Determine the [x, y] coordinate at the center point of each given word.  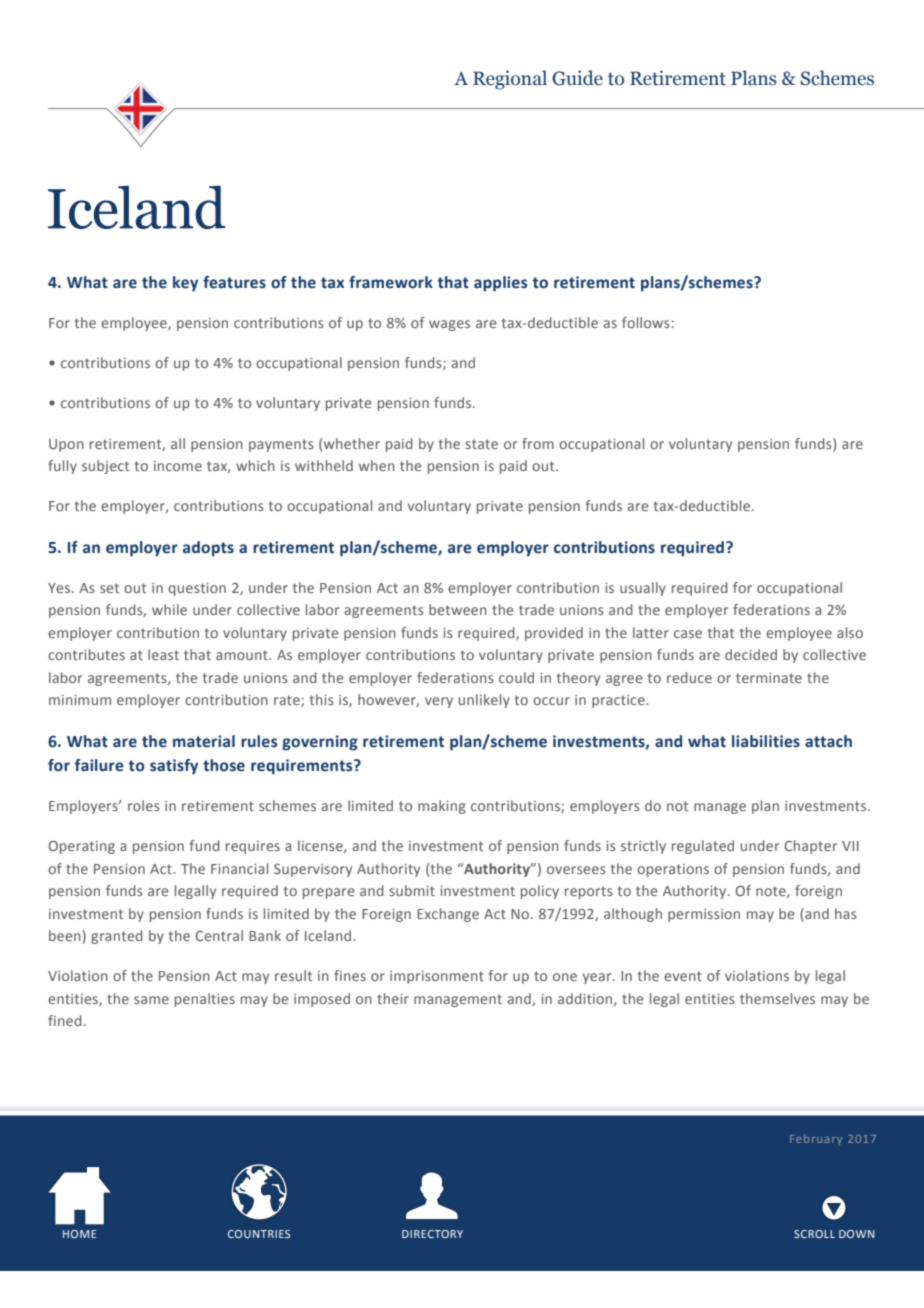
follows [646, 322]
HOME [79, 1234]
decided [751, 654]
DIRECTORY [432, 1234]
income [178, 466]
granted [117, 937]
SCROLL [814, 1234]
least [163, 654]
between [458, 609]
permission [704, 915]
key [185, 284]
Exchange [448, 915]
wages [449, 325]
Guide [577, 78]
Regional [510, 79]
